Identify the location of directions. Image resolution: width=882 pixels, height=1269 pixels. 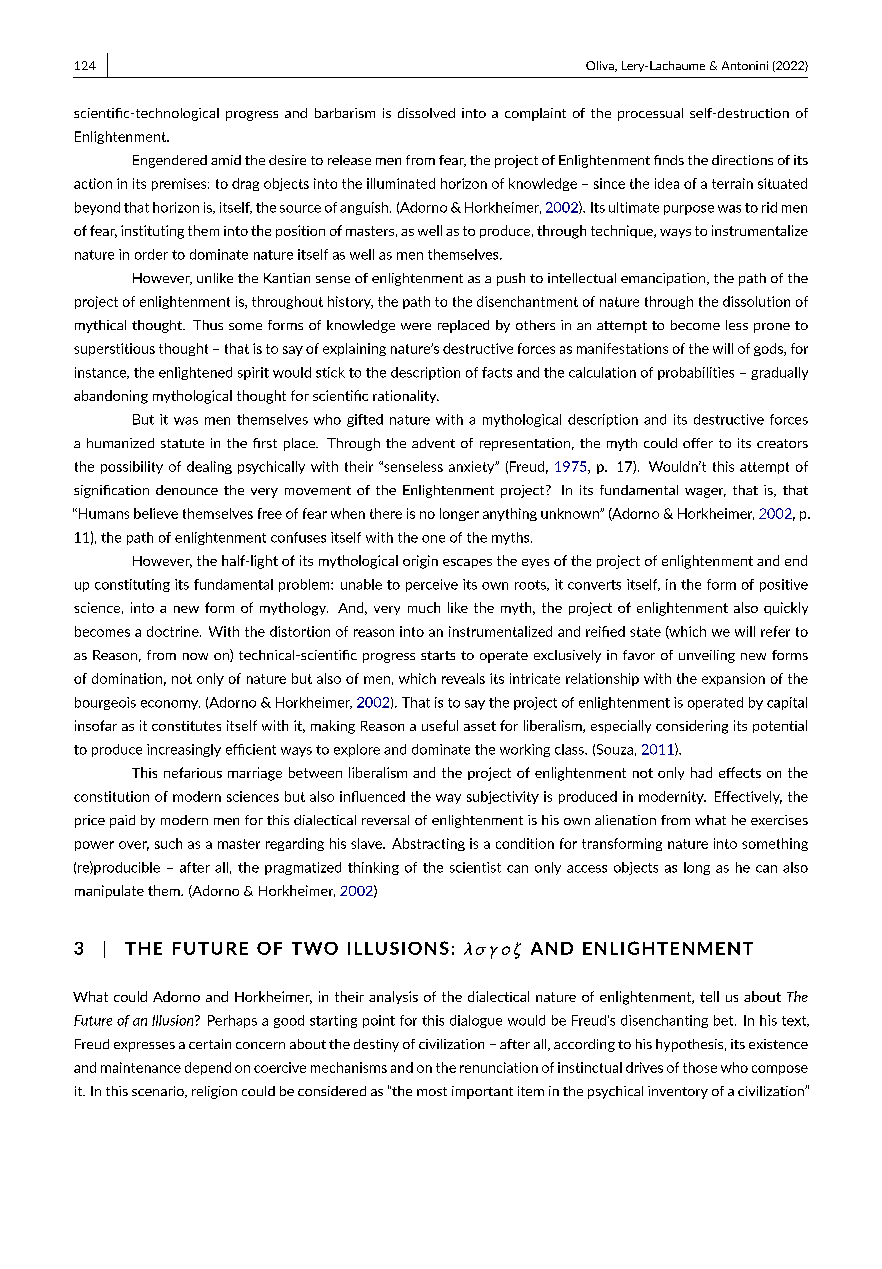
(742, 160).
